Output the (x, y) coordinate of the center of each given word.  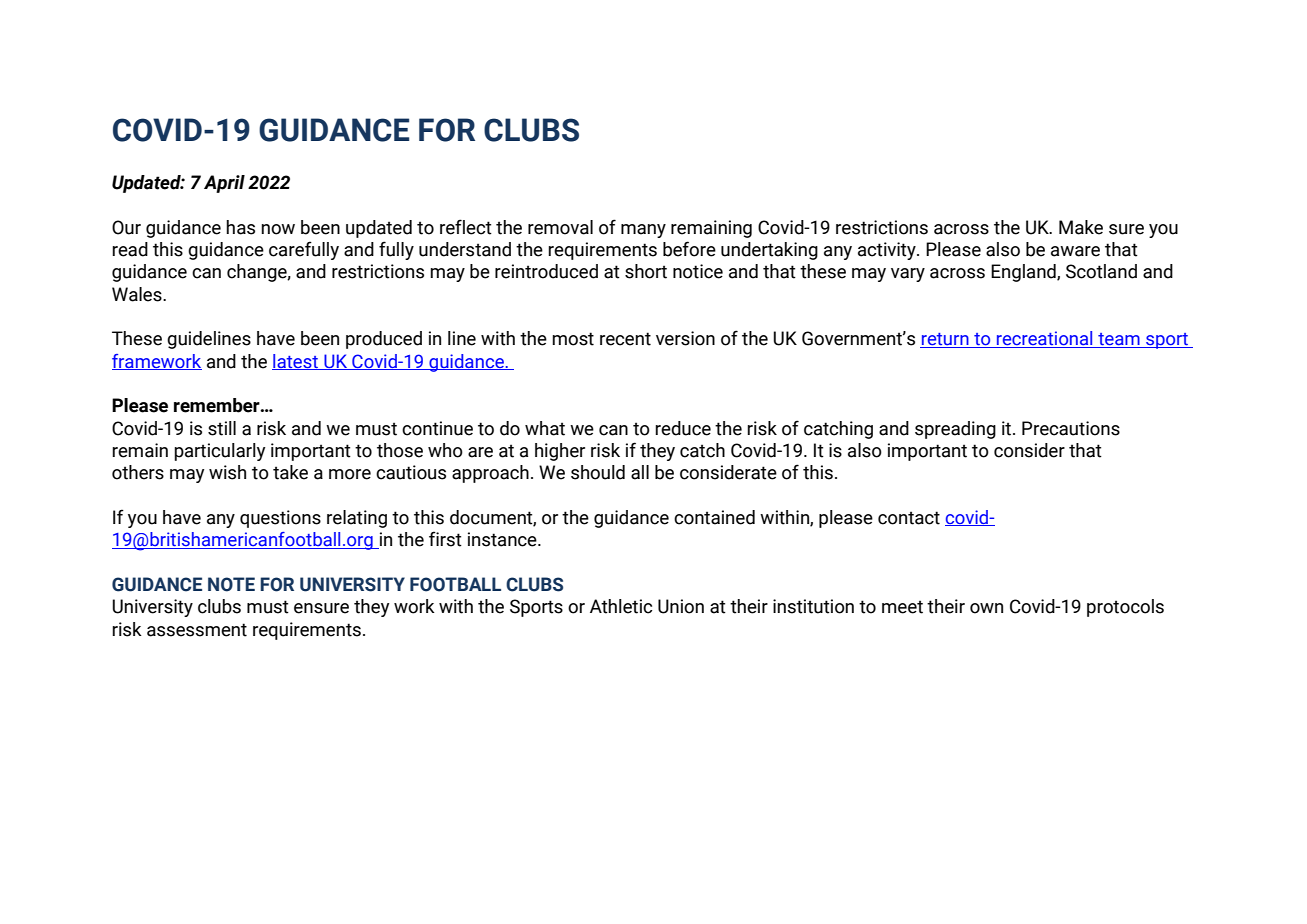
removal (560, 227)
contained (714, 517)
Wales (138, 294)
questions (280, 519)
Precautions (1071, 428)
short (646, 271)
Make (1081, 227)
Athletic (621, 606)
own (986, 608)
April (224, 184)
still (222, 428)
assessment (197, 630)
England (1024, 273)
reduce (683, 428)
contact (909, 518)
